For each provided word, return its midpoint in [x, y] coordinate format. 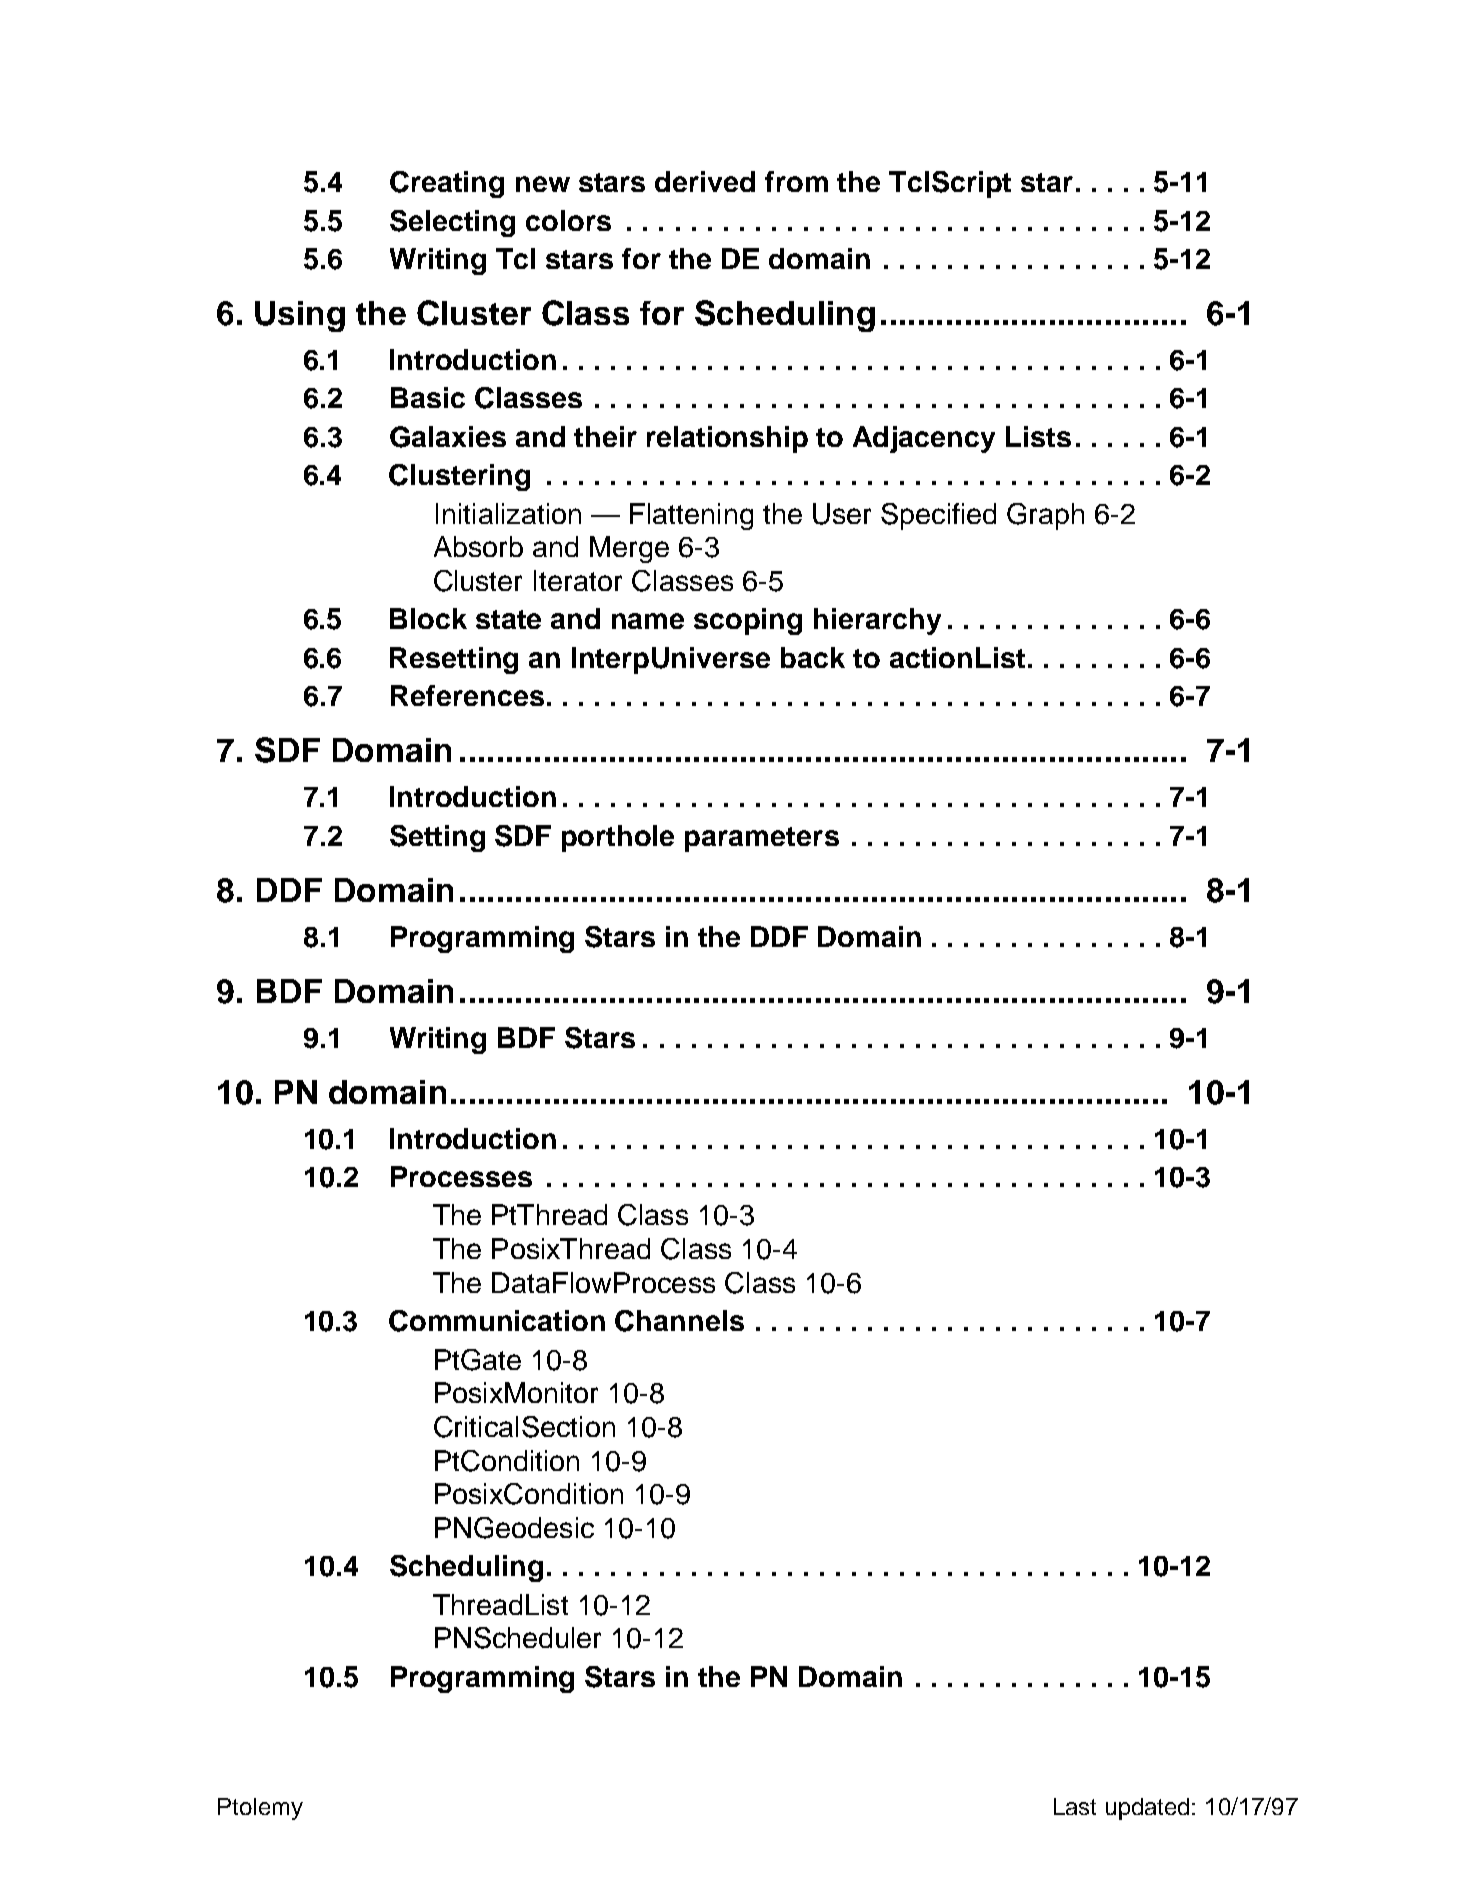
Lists [1038, 436]
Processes [461, 1176]
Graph [1045, 516]
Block [428, 618]
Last [1075, 1806]
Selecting [452, 223]
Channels [679, 1321]
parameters [762, 839]
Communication [497, 1321]
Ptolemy [260, 1809]
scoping [748, 621]
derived [705, 181]
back [813, 657]
